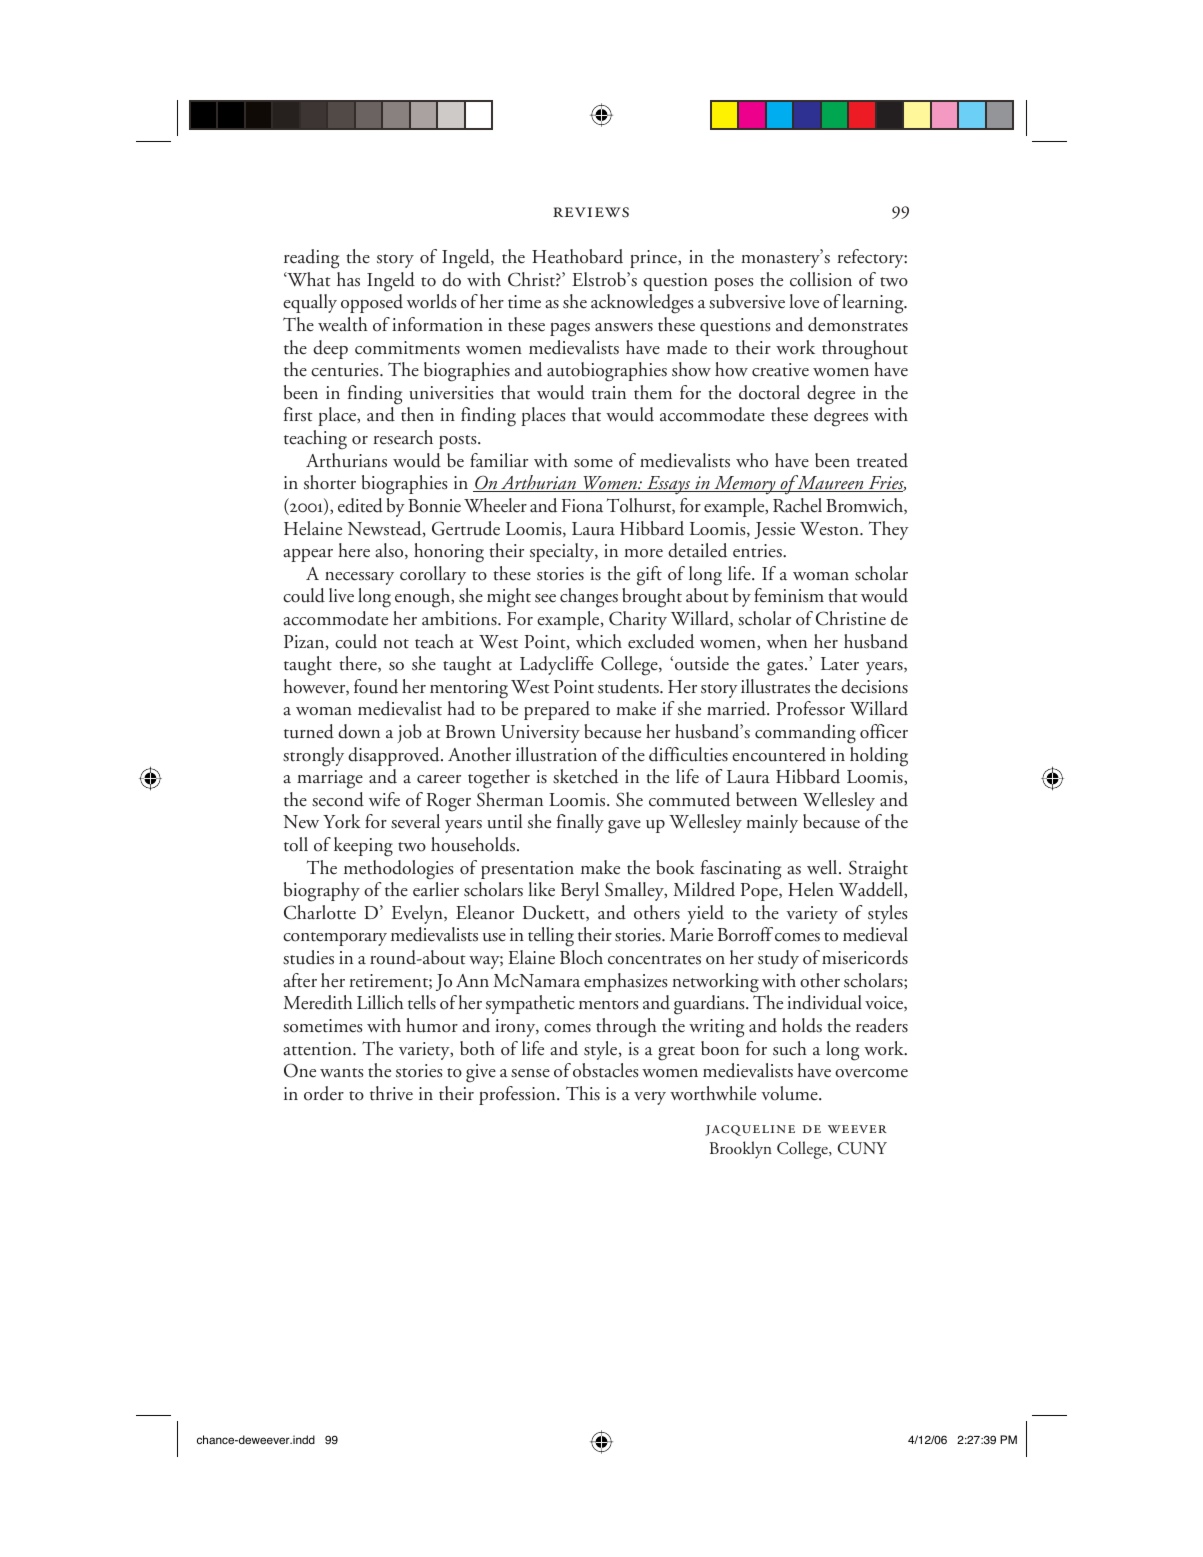 This screenshot has height=1557, width=1203. Describe the element at coordinates (821, 279) in the screenshot. I see `collision` at that location.
